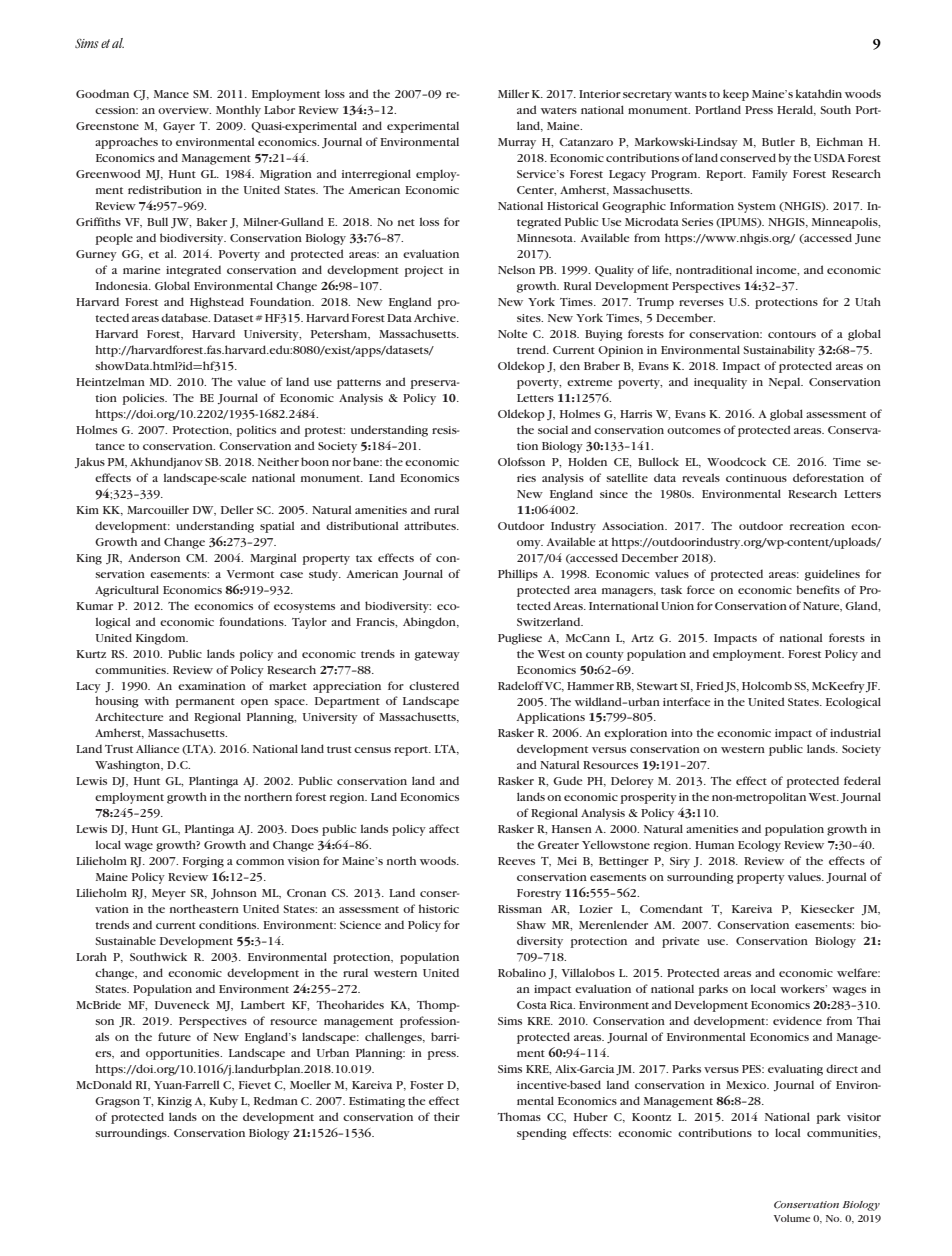  I want to click on gateway, so click(437, 656).
